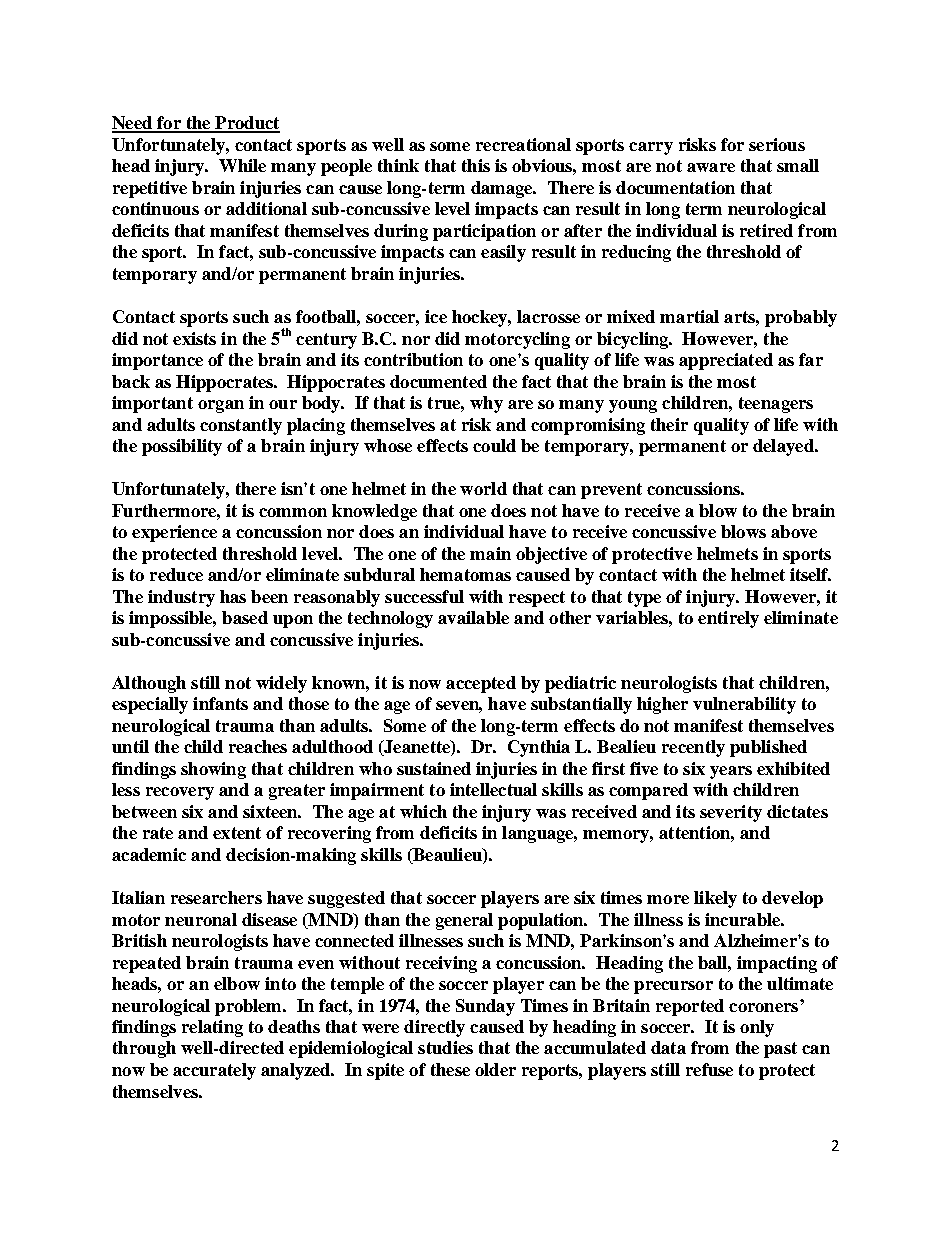 The height and width of the screenshot is (1233, 952). What do you see at coordinates (434, 768) in the screenshot?
I see `sustained` at bounding box center [434, 768].
